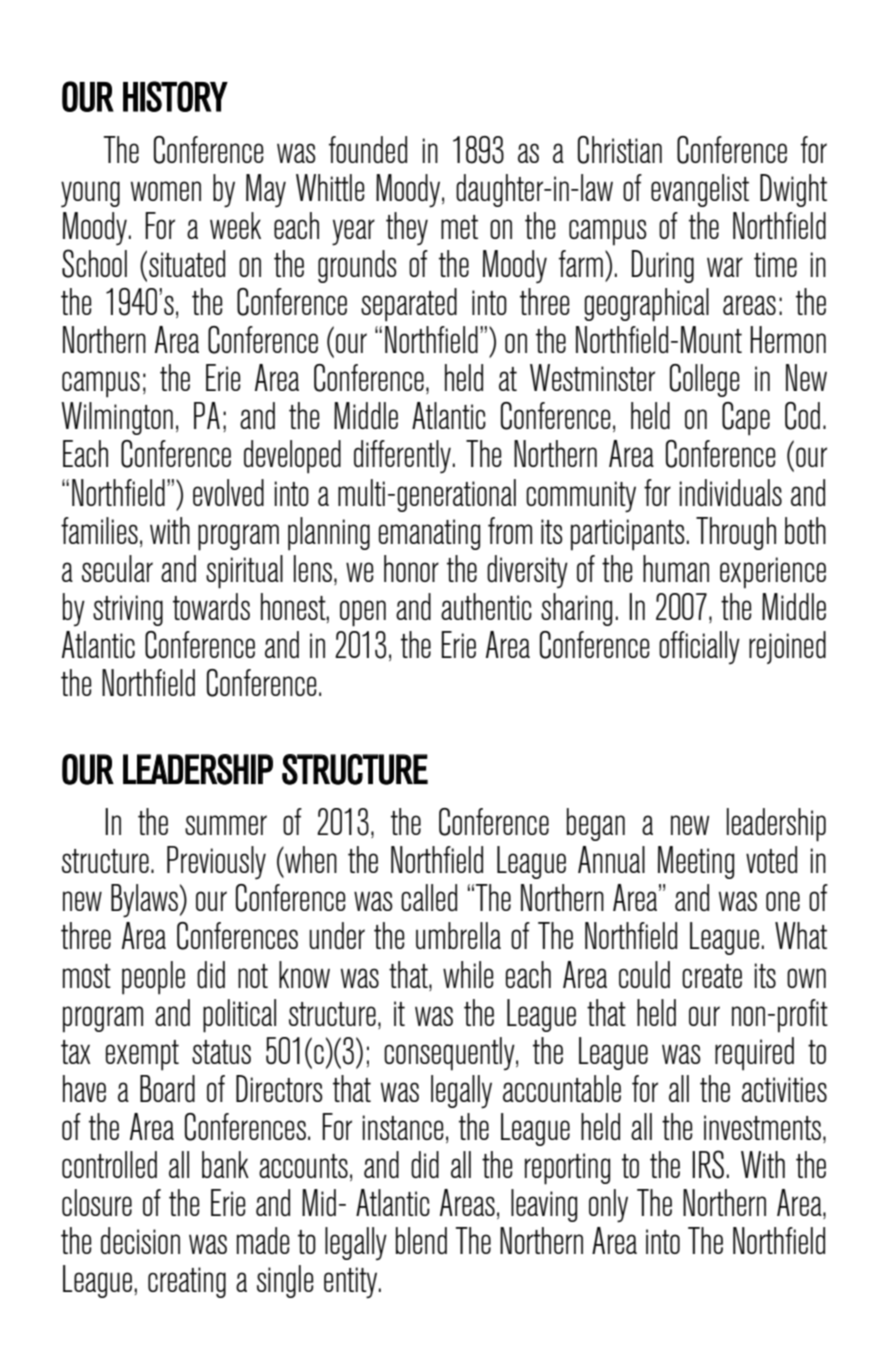 Image resolution: width=887 pixels, height=1372 pixels. What do you see at coordinates (429, 897) in the image?
I see `called` at bounding box center [429, 897].
